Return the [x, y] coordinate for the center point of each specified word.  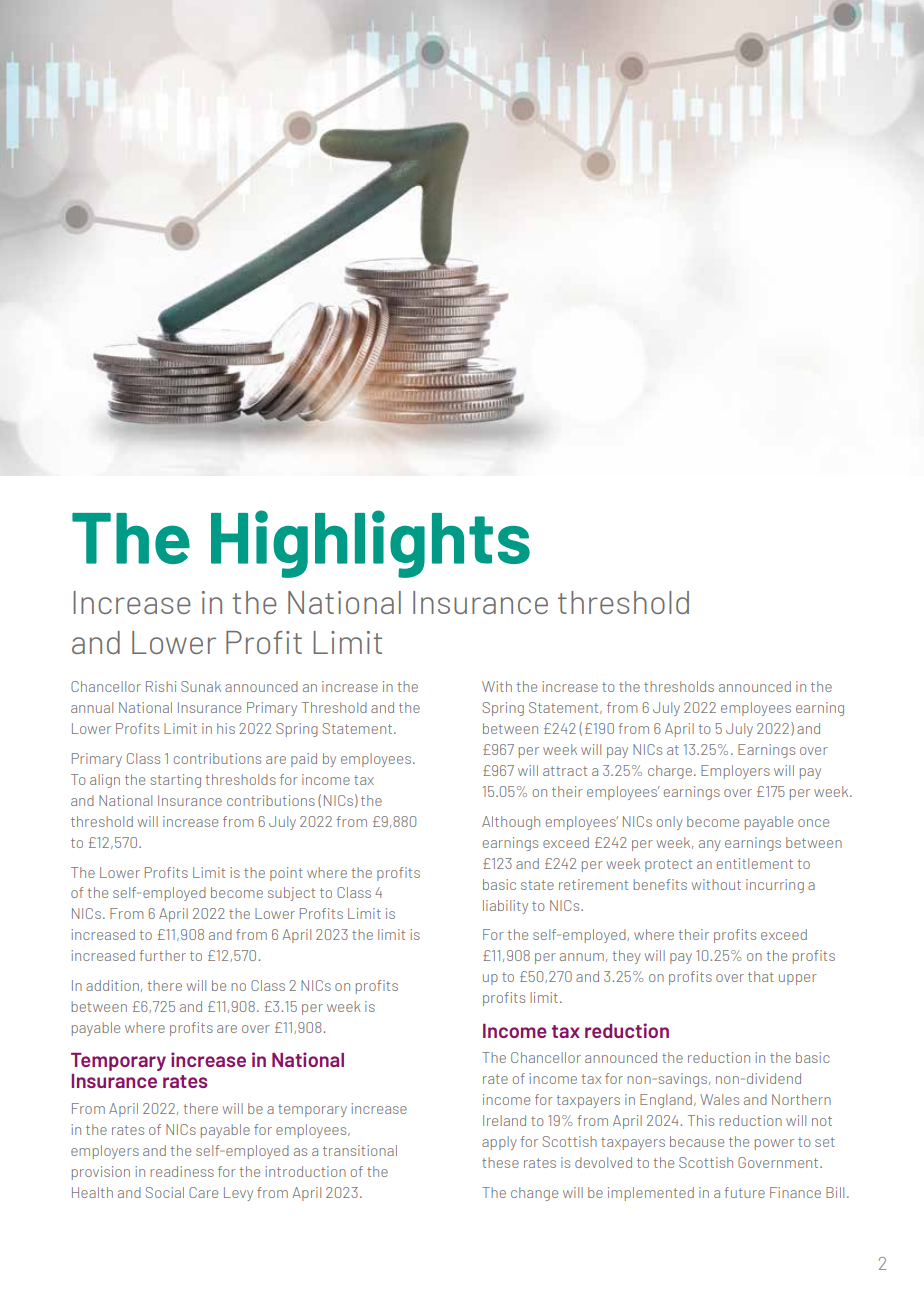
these [500, 1162]
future [744, 1192]
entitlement [755, 863]
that [761, 976]
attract [565, 771]
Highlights [370, 544]
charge [671, 772]
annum [582, 957]
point [286, 874]
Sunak [201, 686]
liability [505, 907]
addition [112, 985]
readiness [182, 1171]
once [813, 823]
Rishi [161, 686]
